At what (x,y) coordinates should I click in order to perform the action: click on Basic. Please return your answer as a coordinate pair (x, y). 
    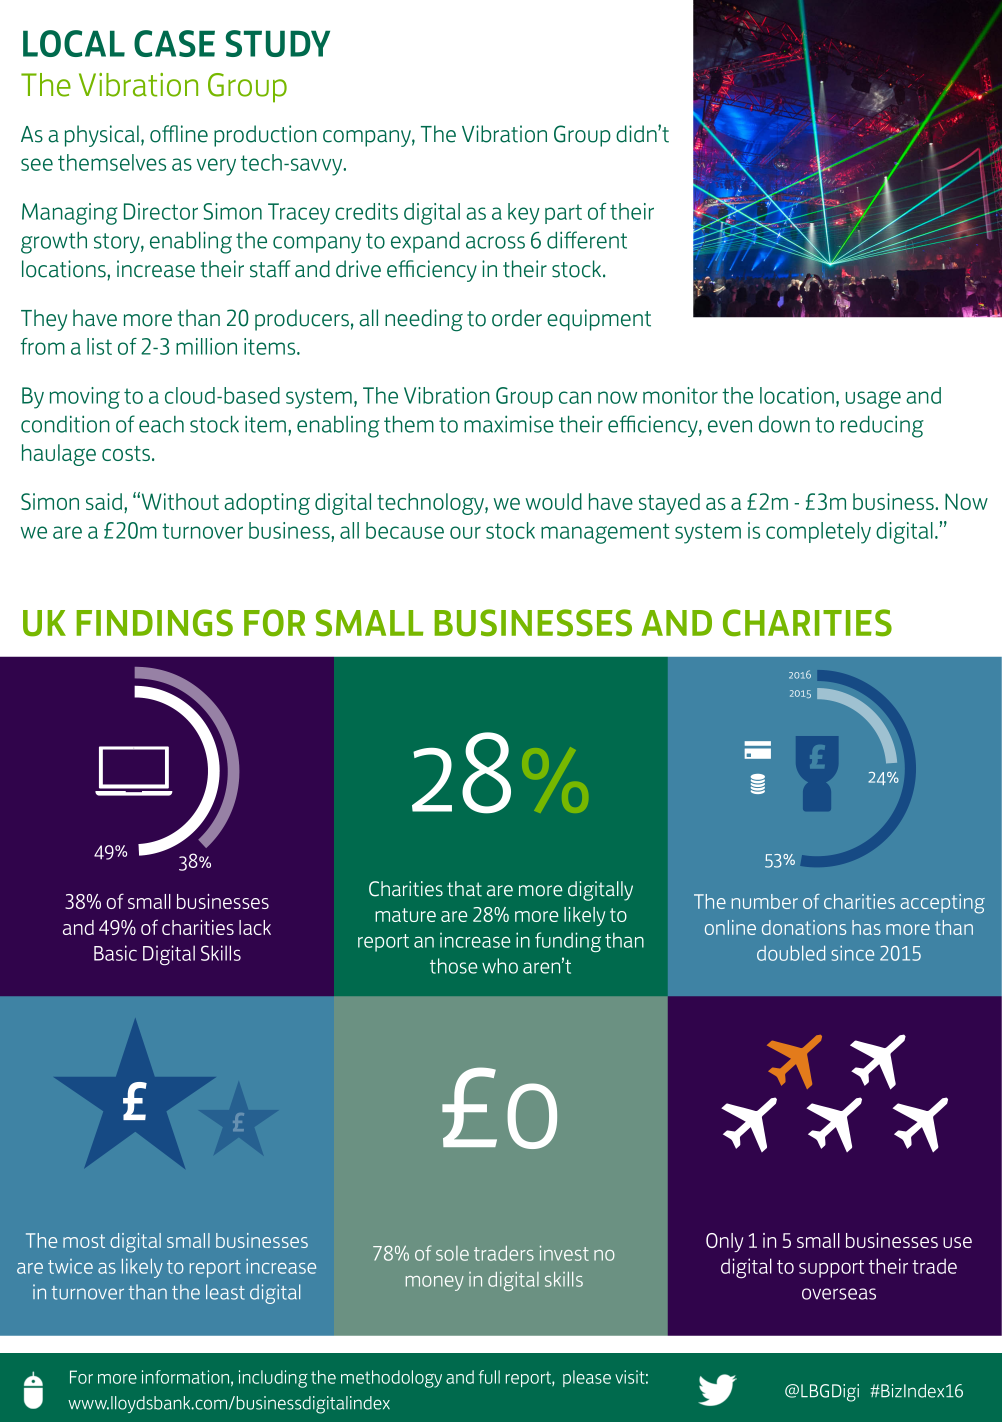
    Looking at the image, I should click on (115, 953).
